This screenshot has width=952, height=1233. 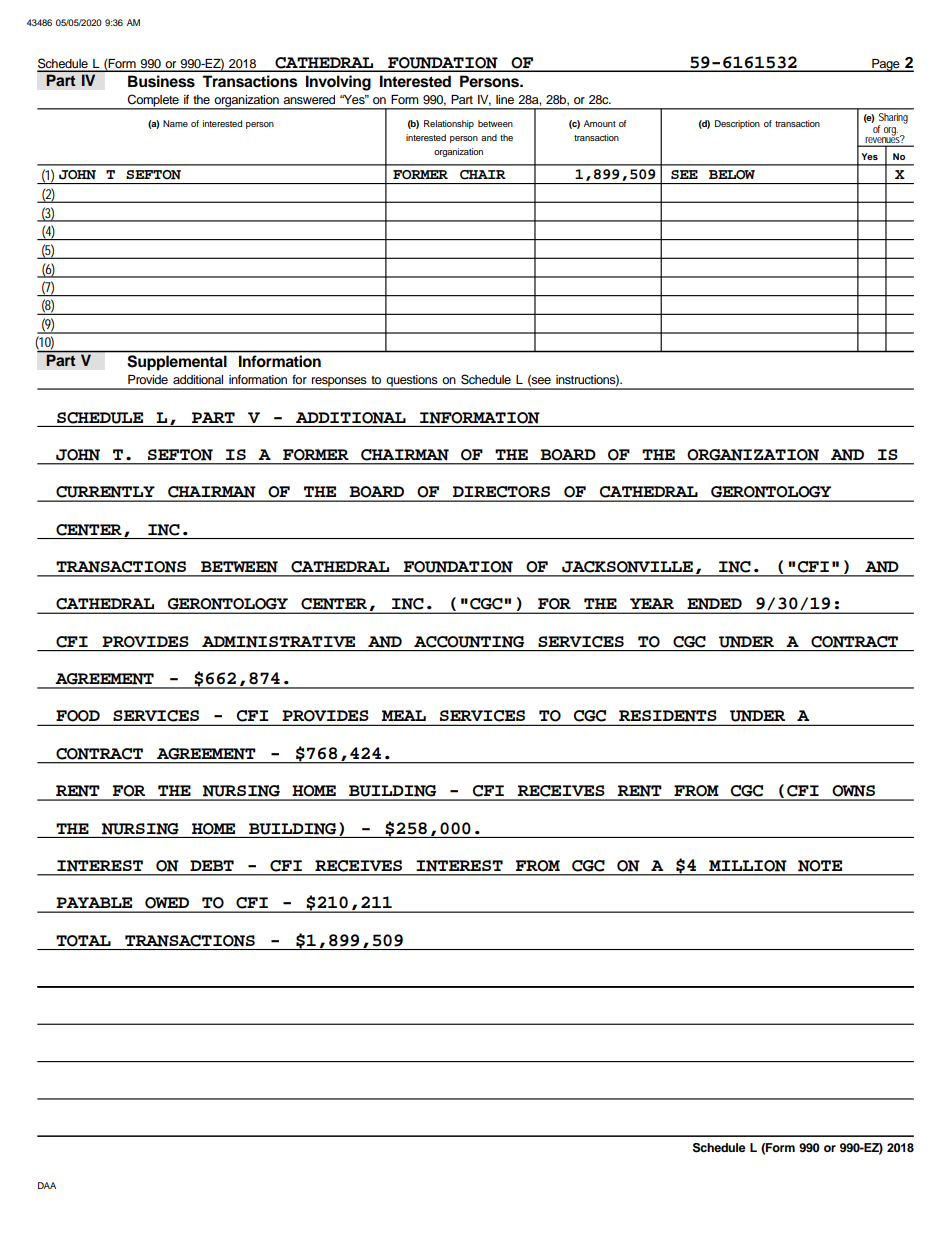 What do you see at coordinates (212, 865) in the screenshot?
I see `DEBT` at bounding box center [212, 865].
